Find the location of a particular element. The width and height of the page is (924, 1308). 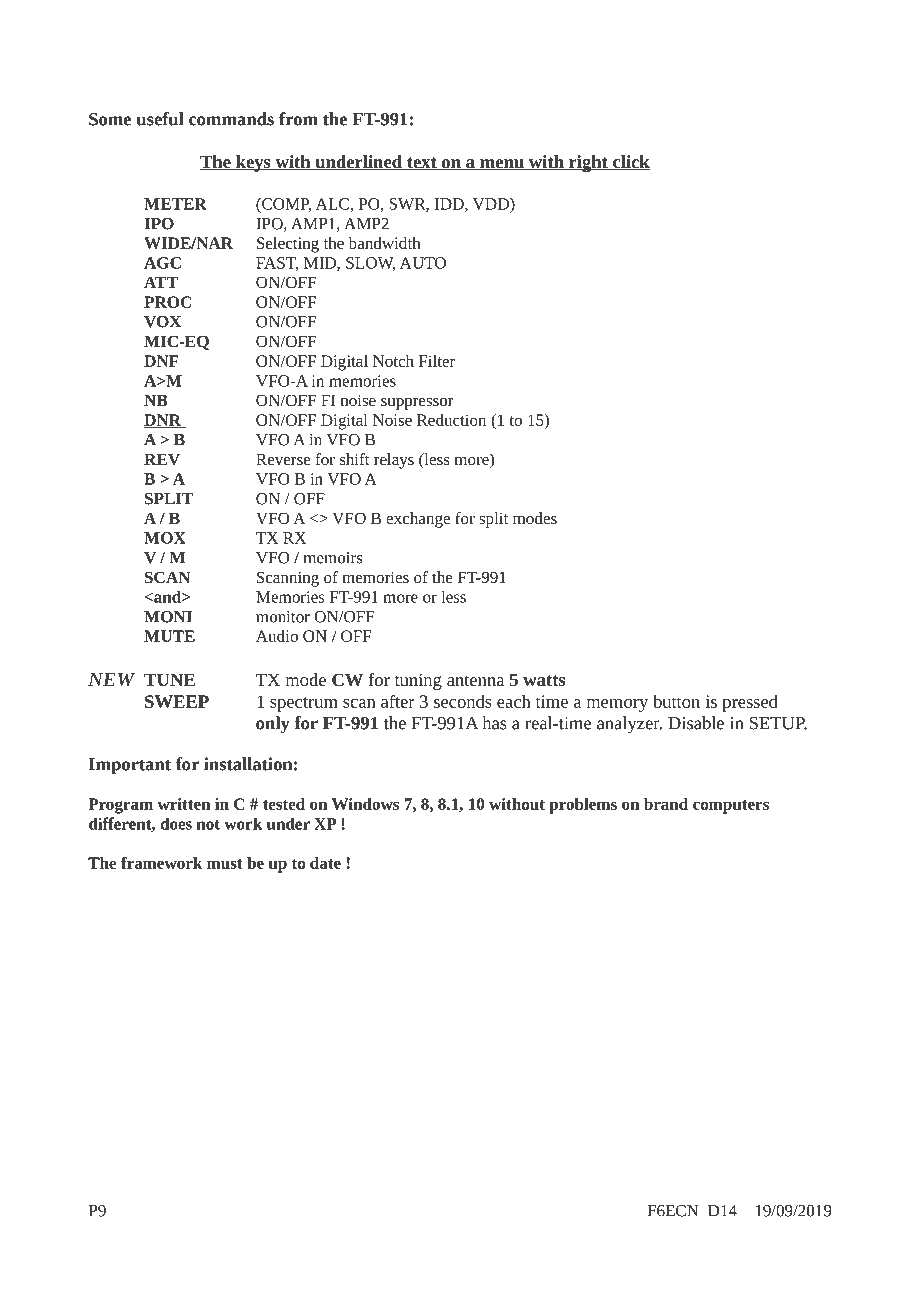

tuning is located at coordinates (418, 681).
